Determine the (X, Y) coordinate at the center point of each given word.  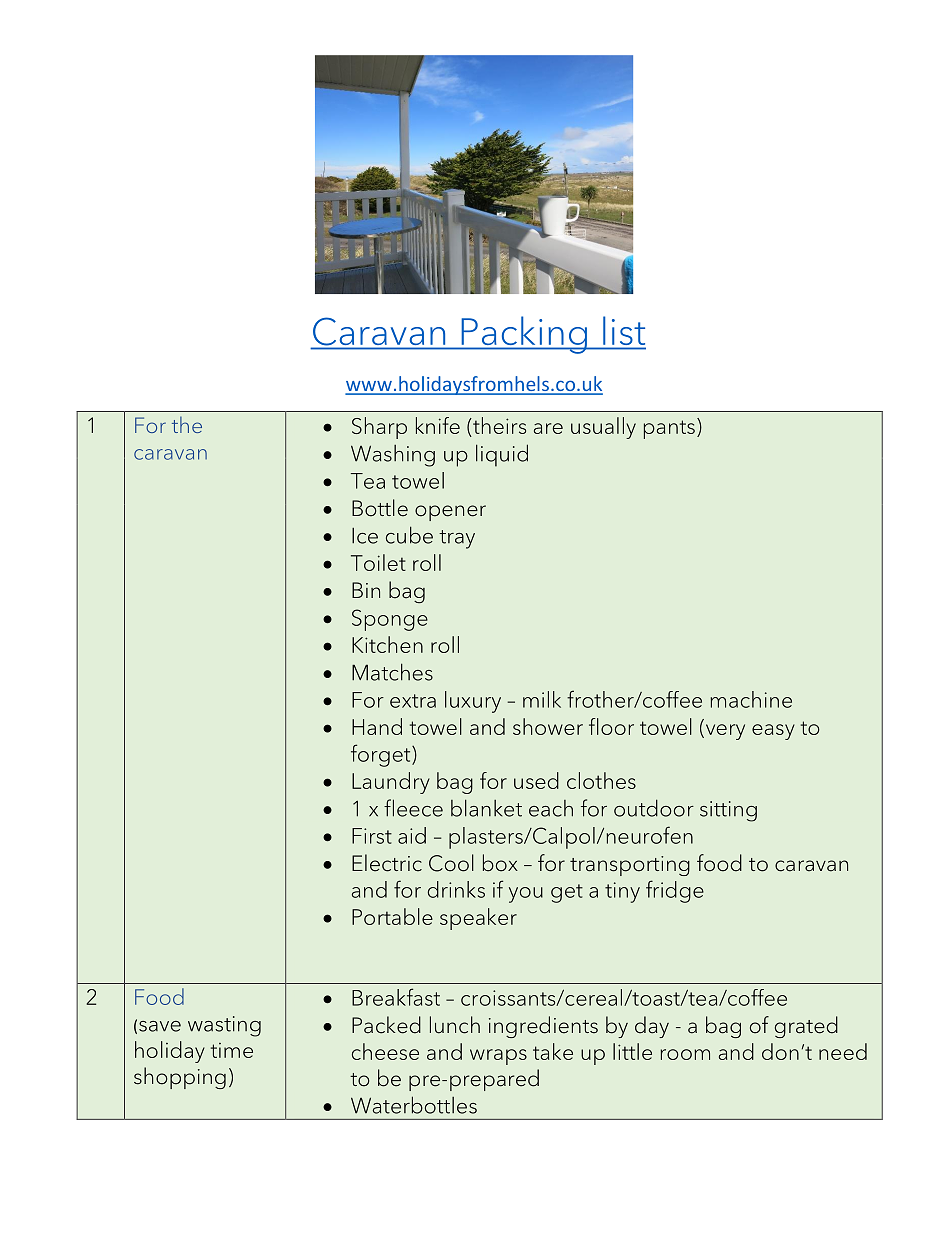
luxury (473, 702)
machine (751, 699)
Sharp (379, 428)
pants (669, 429)
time (232, 1050)
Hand (377, 726)
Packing (524, 335)
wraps (498, 1057)
